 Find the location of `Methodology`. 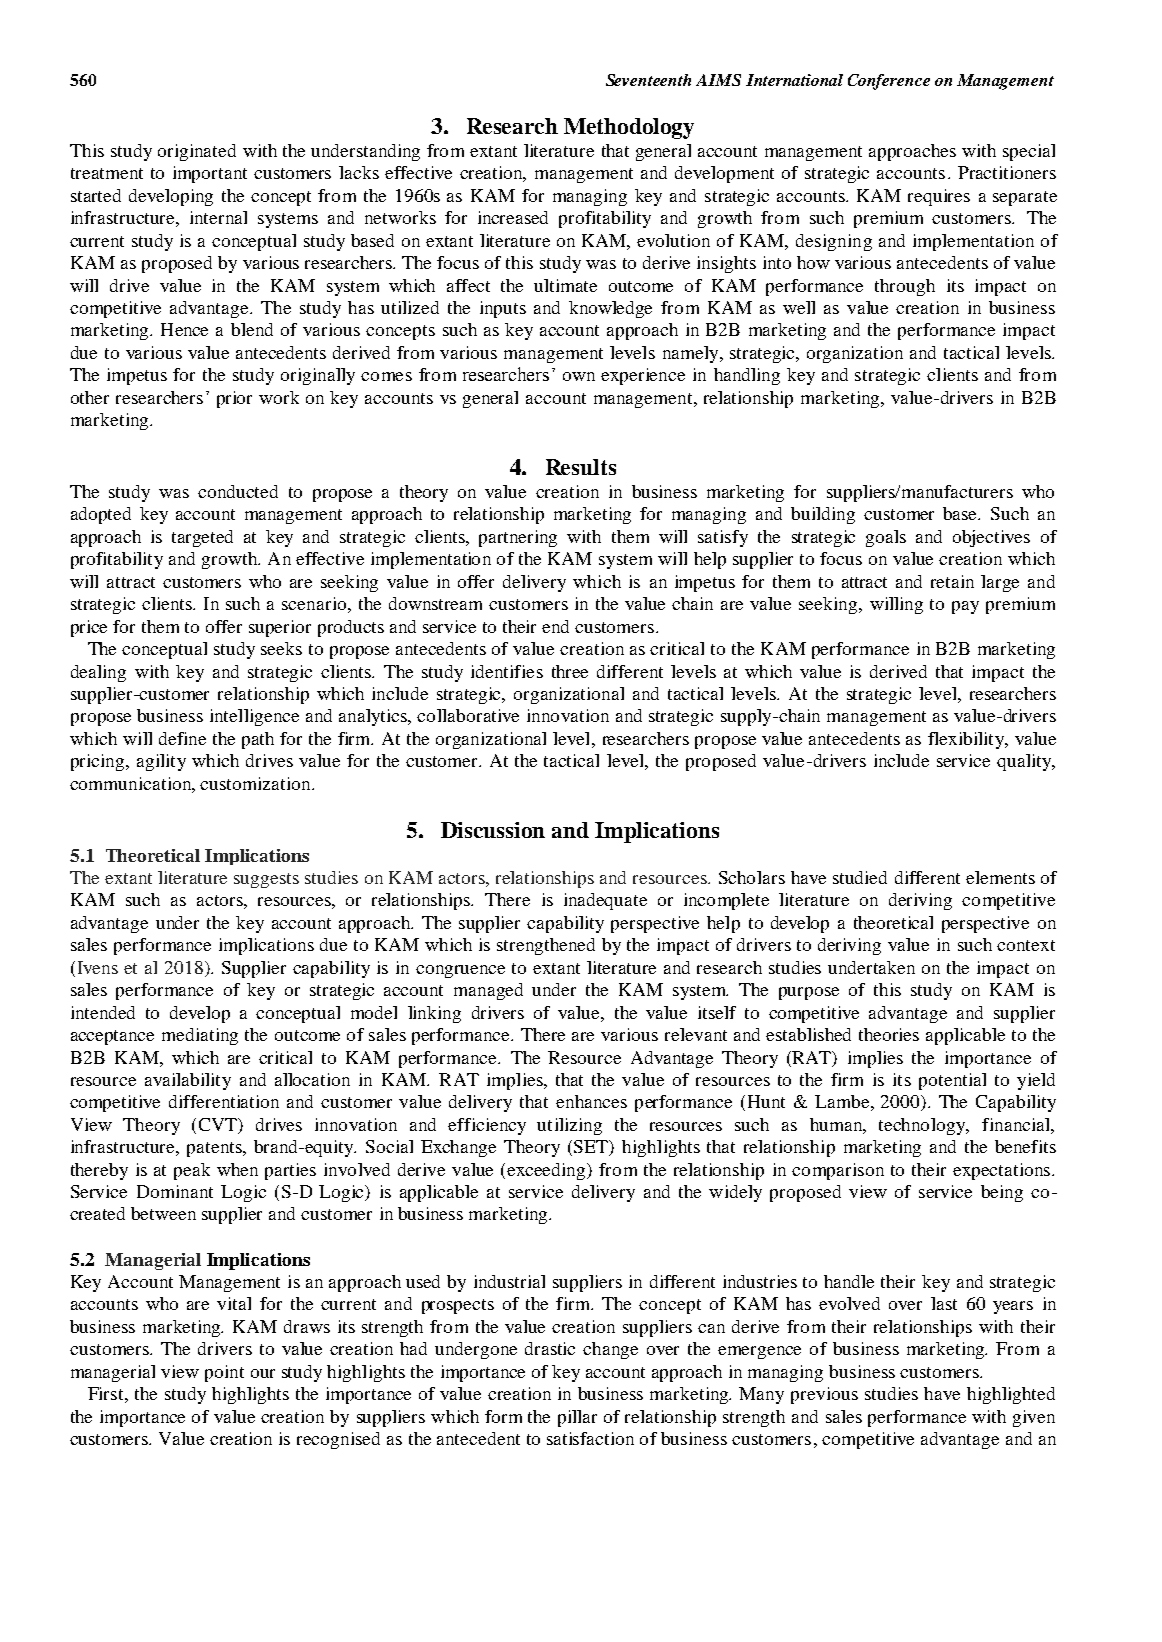

Methodology is located at coordinates (629, 128).
